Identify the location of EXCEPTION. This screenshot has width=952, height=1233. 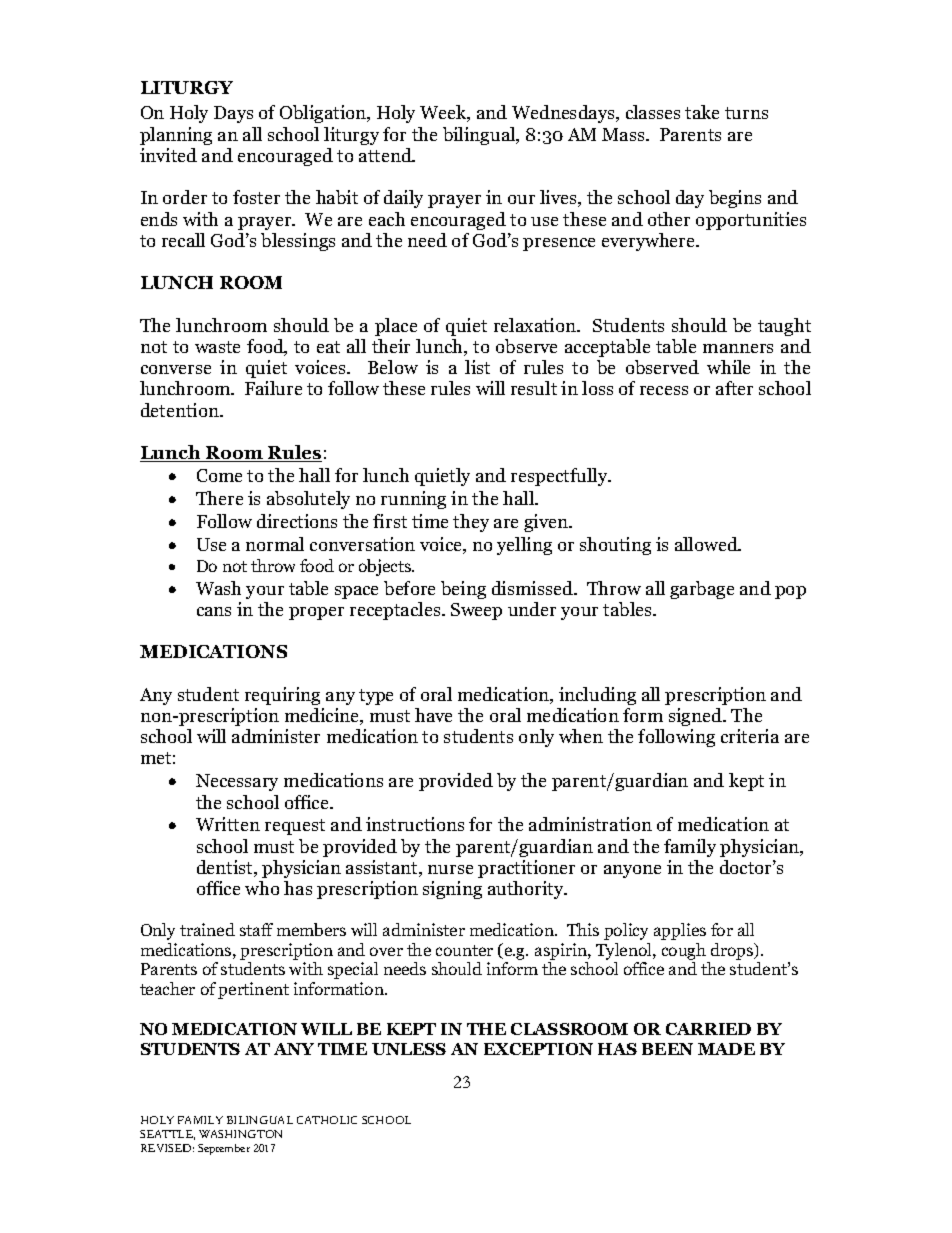
(538, 1049).
